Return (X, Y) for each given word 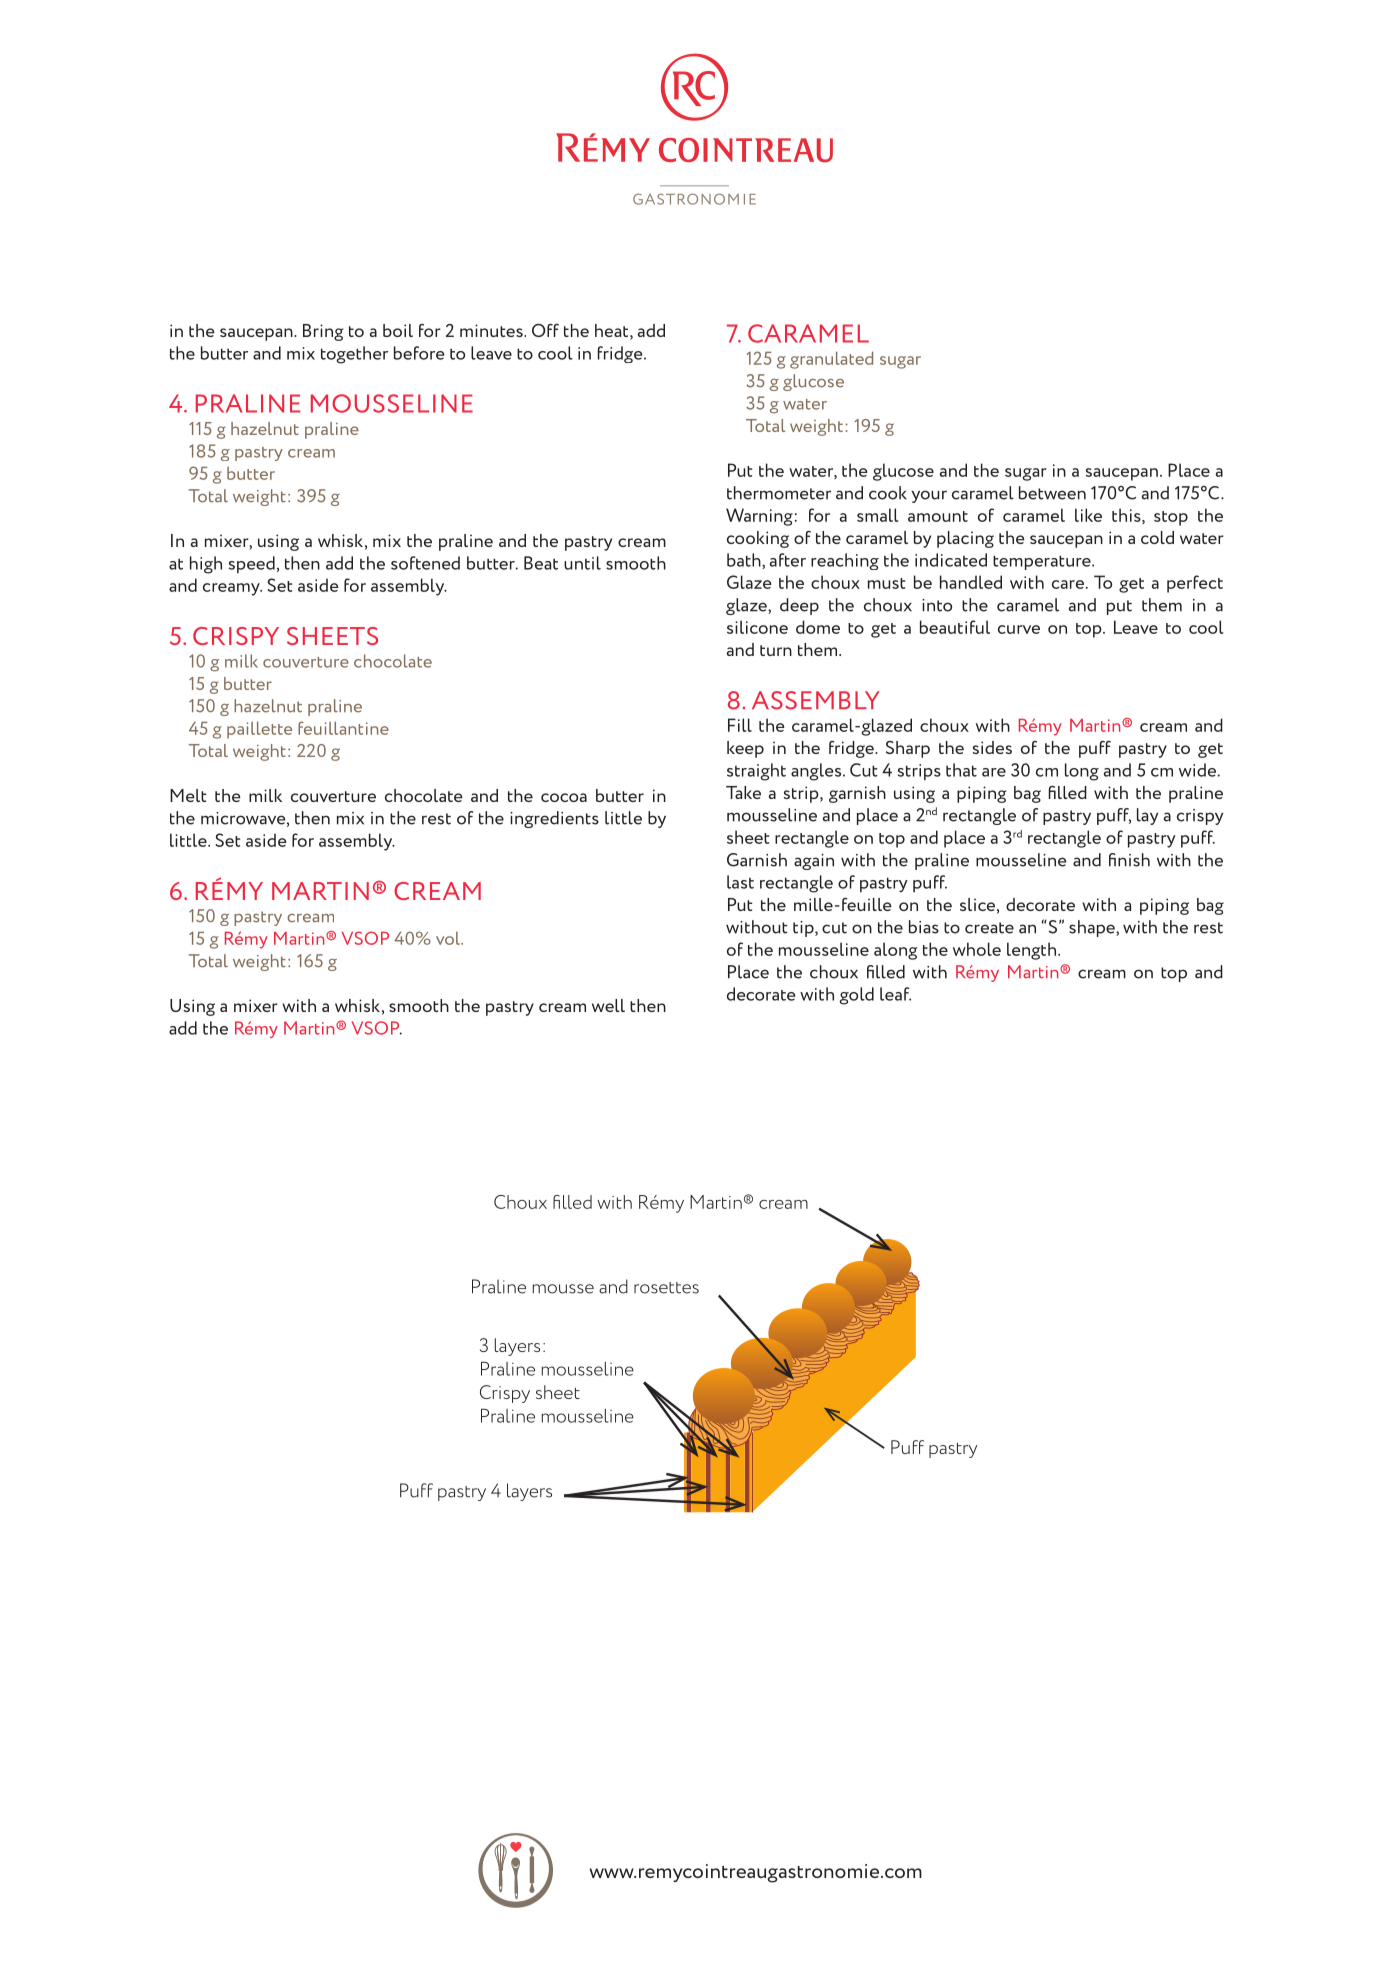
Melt (188, 795)
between (1052, 493)
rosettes (666, 1288)
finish (1129, 860)
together (354, 355)
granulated (831, 360)
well (608, 1005)
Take (743, 792)
